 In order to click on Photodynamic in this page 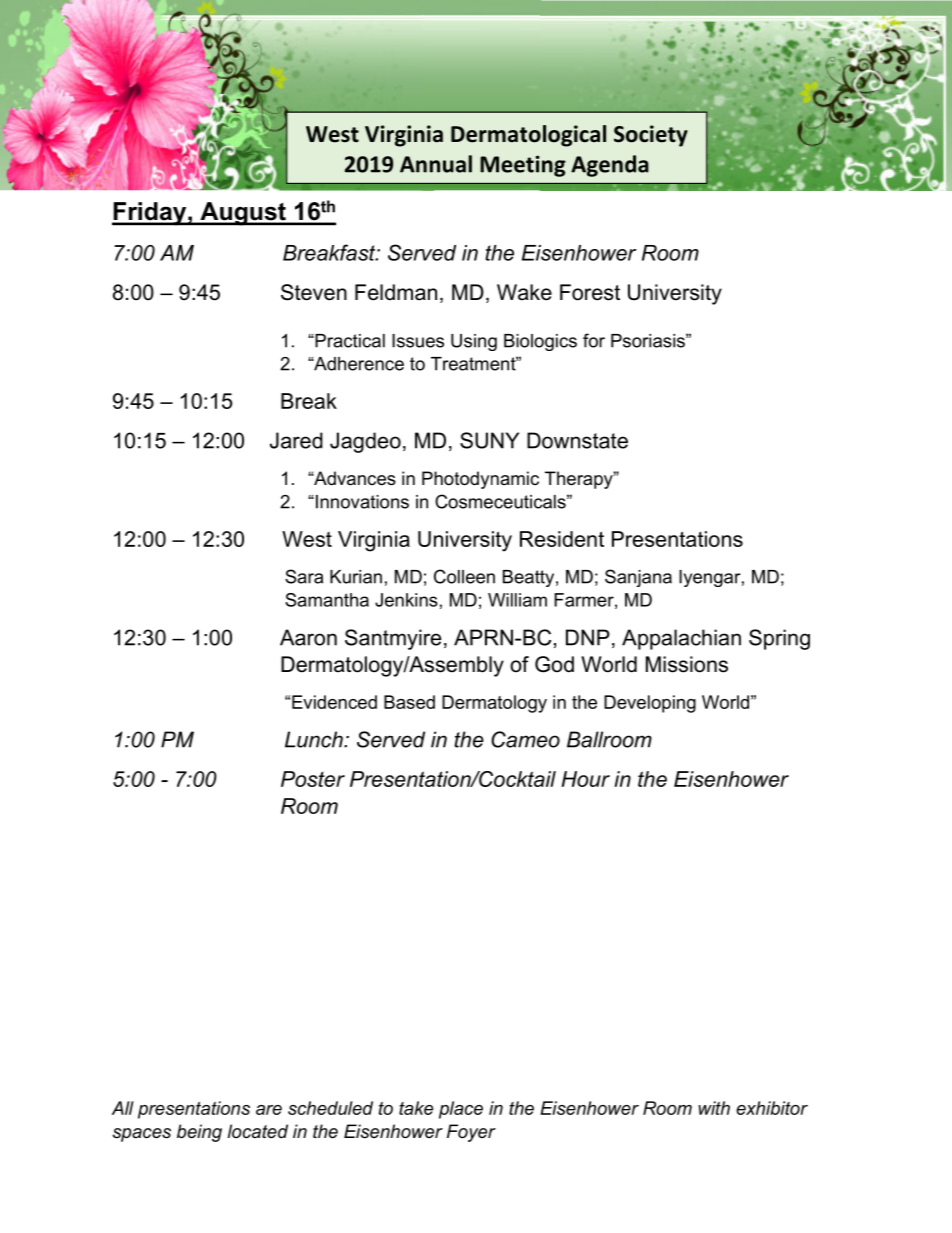, I will do `click(480, 480)`.
